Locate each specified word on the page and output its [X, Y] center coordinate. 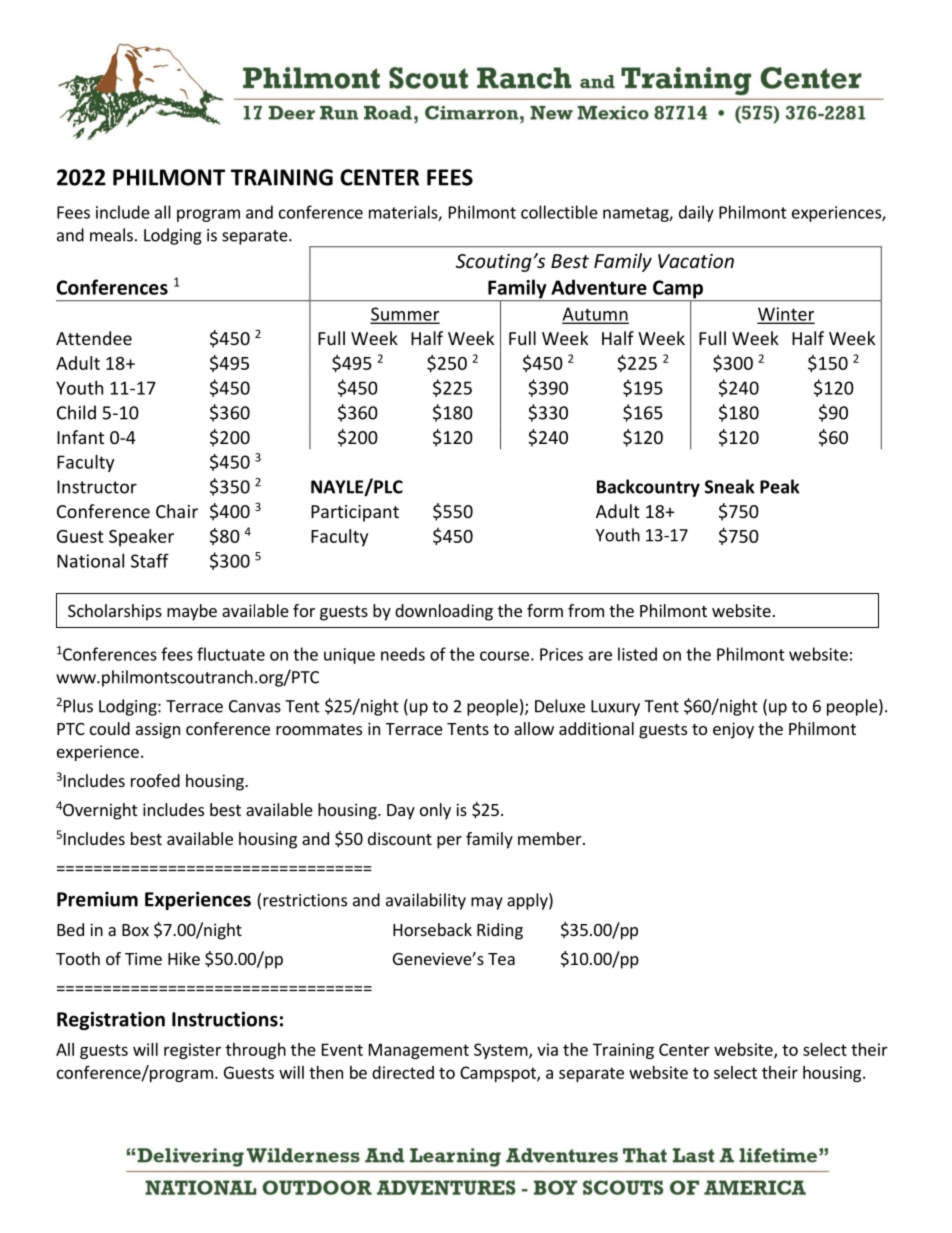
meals [111, 235]
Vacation [696, 261]
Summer [405, 315]
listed [637, 654]
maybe [192, 612]
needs [403, 654]
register [192, 1051]
